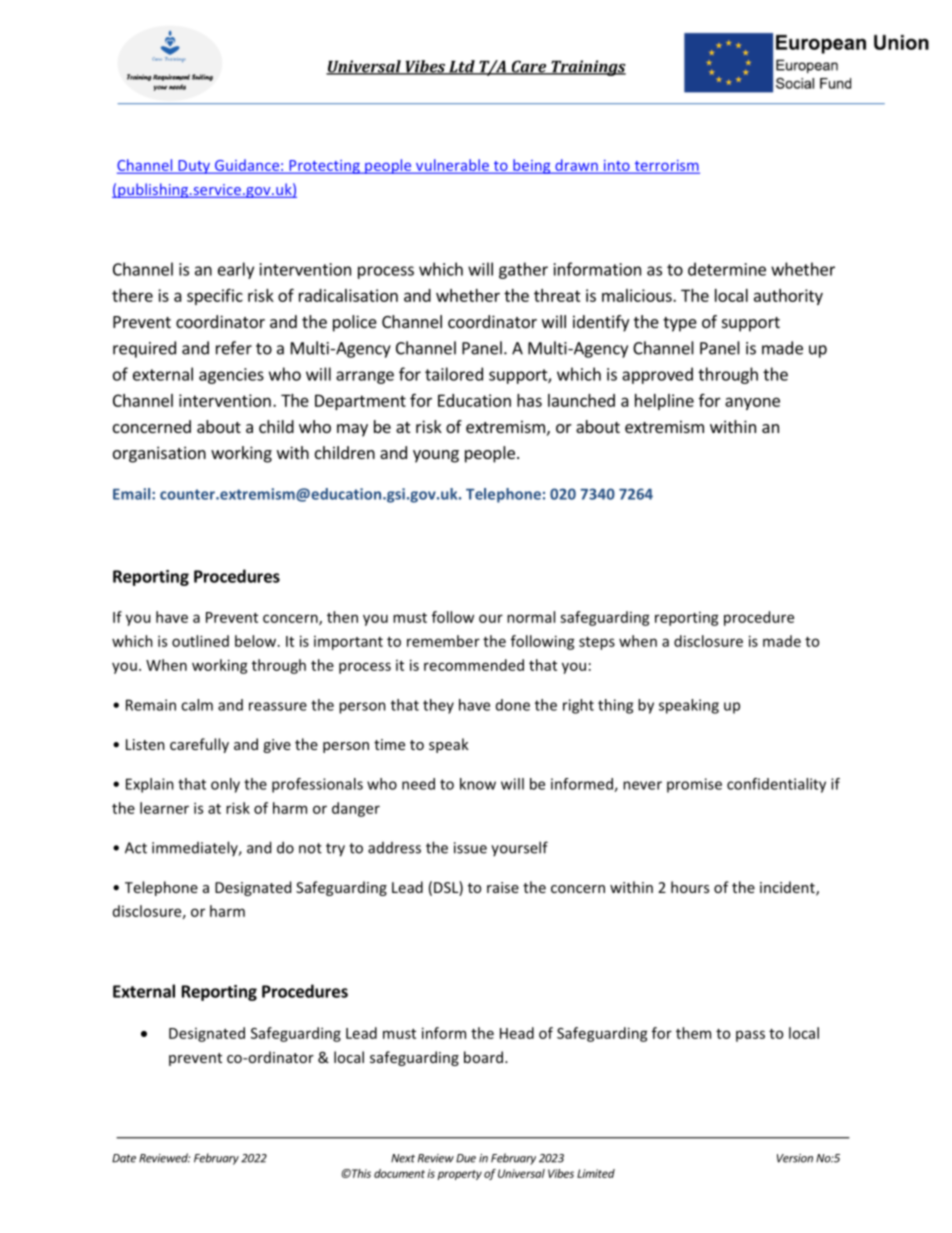  What do you see at coordinates (436, 456) in the image?
I see `young` at bounding box center [436, 456].
